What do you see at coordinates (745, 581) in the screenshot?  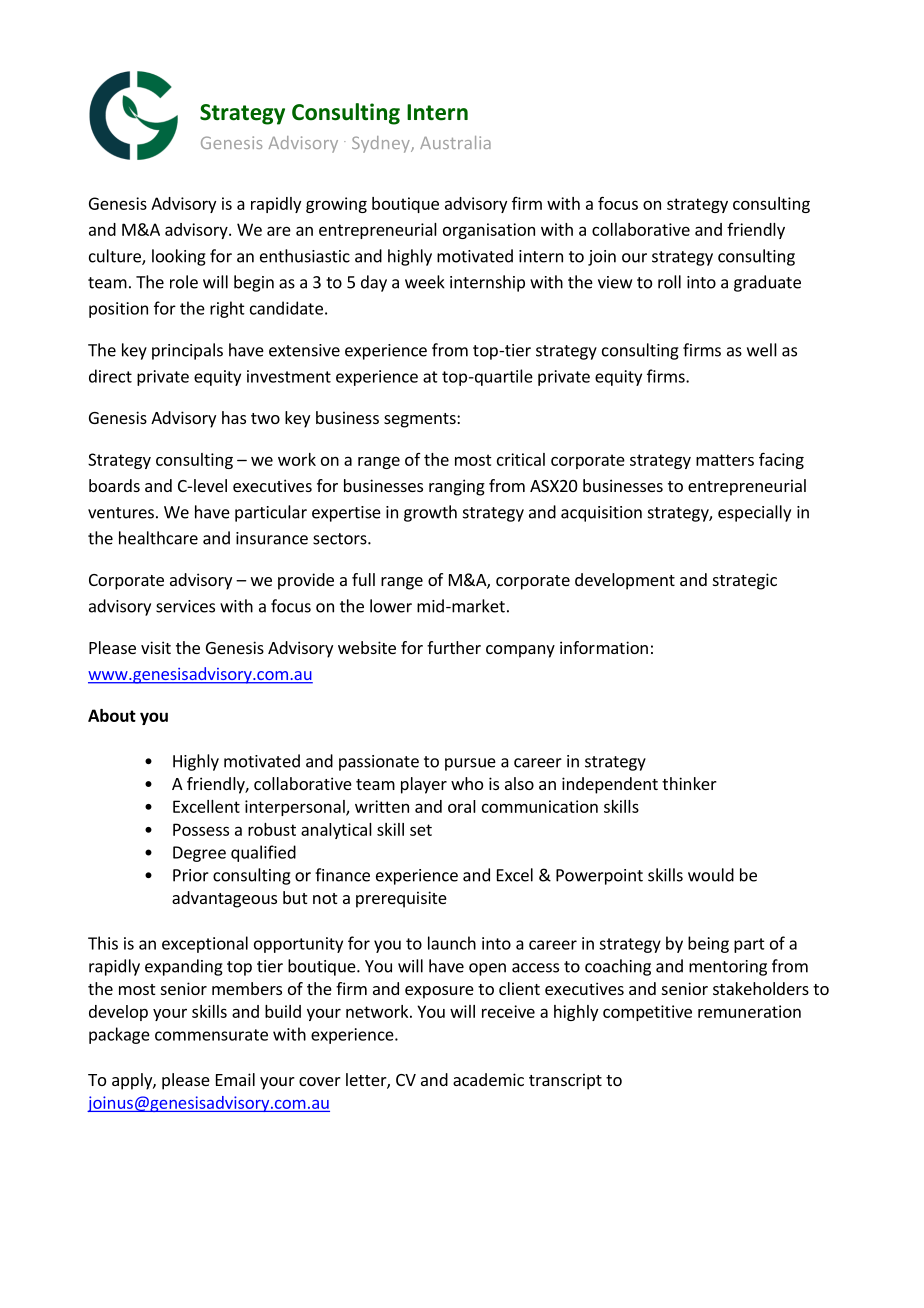 I see `strategic` at bounding box center [745, 581].
